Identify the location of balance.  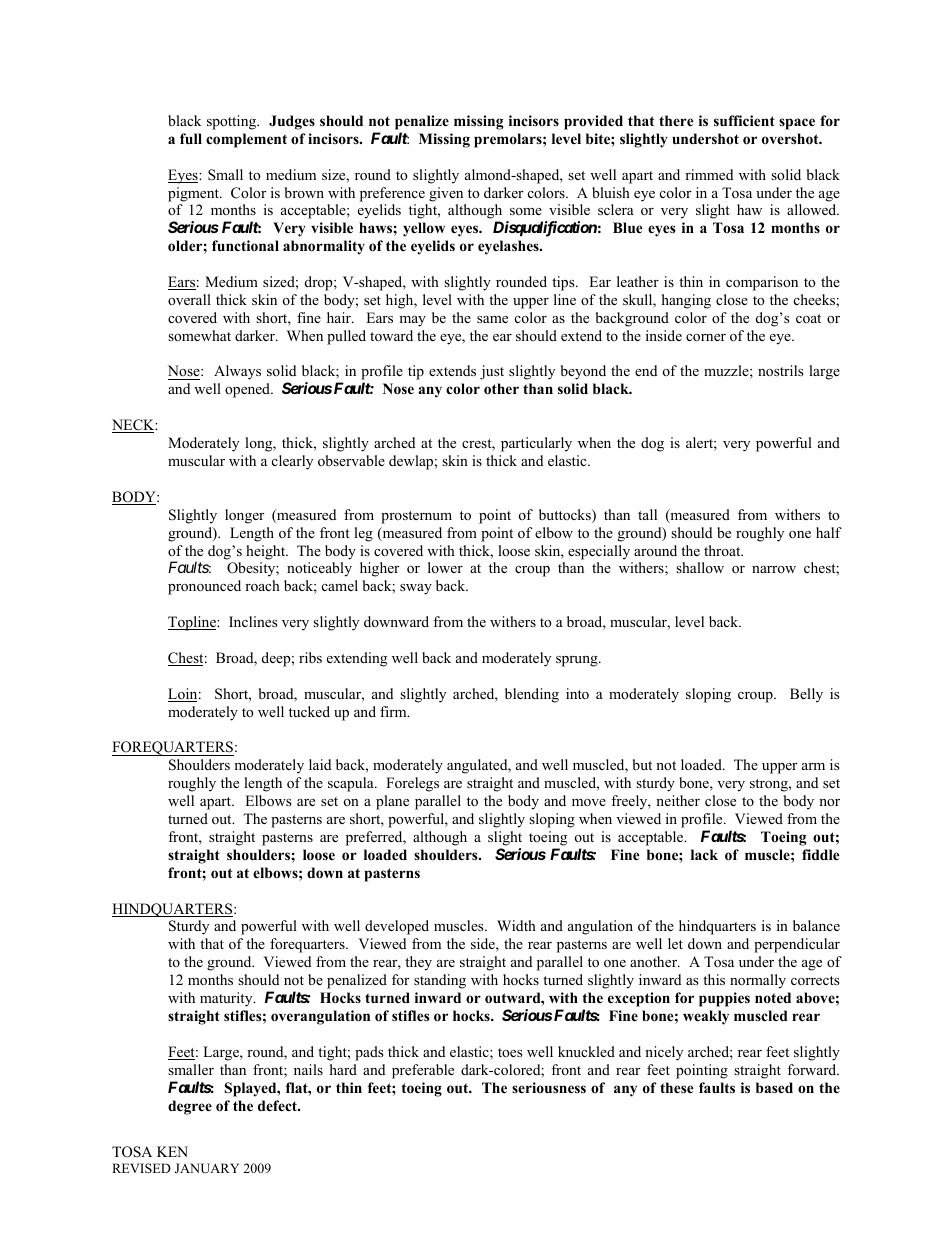
(816, 925).
